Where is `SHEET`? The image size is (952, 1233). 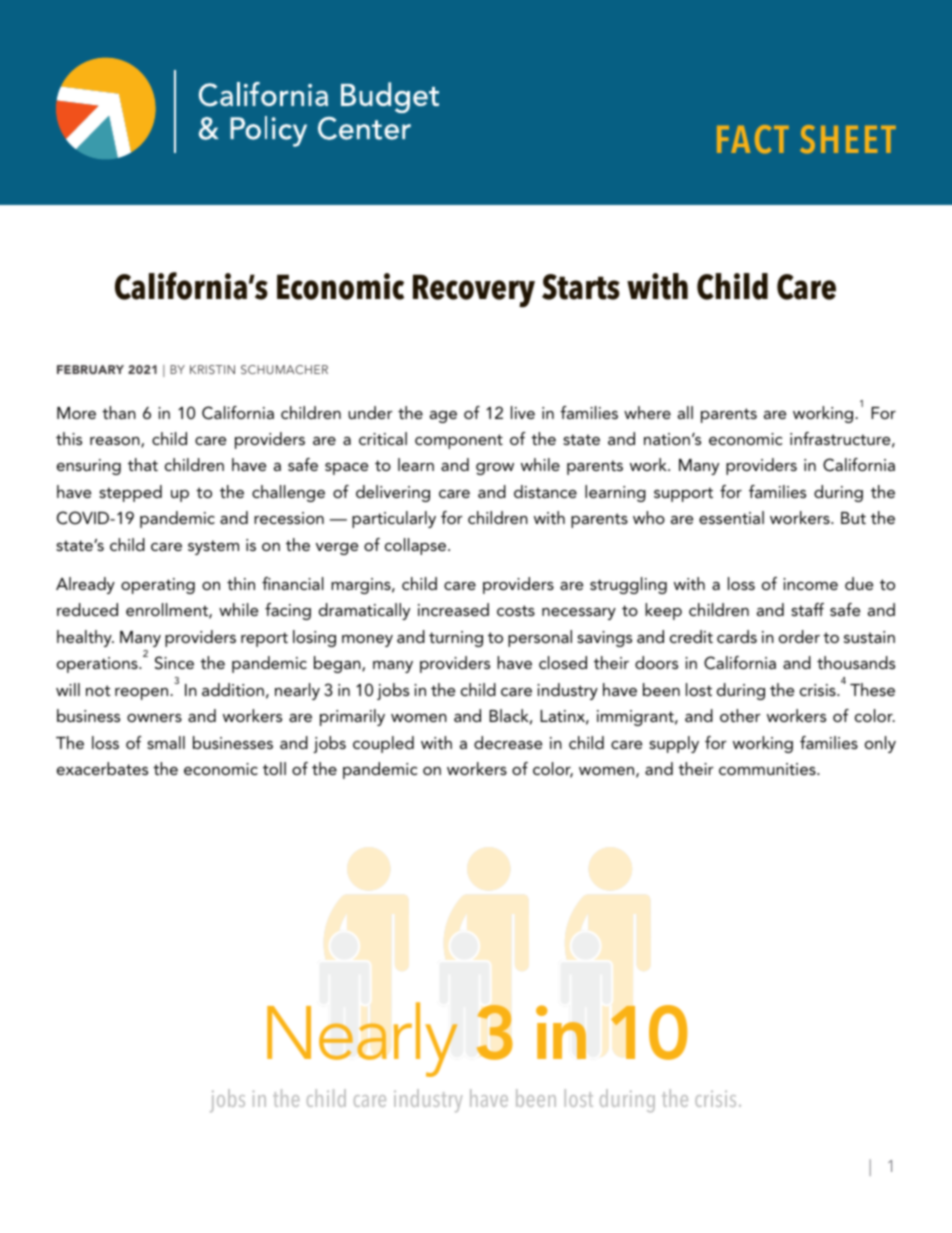
SHEET is located at coordinates (848, 139).
